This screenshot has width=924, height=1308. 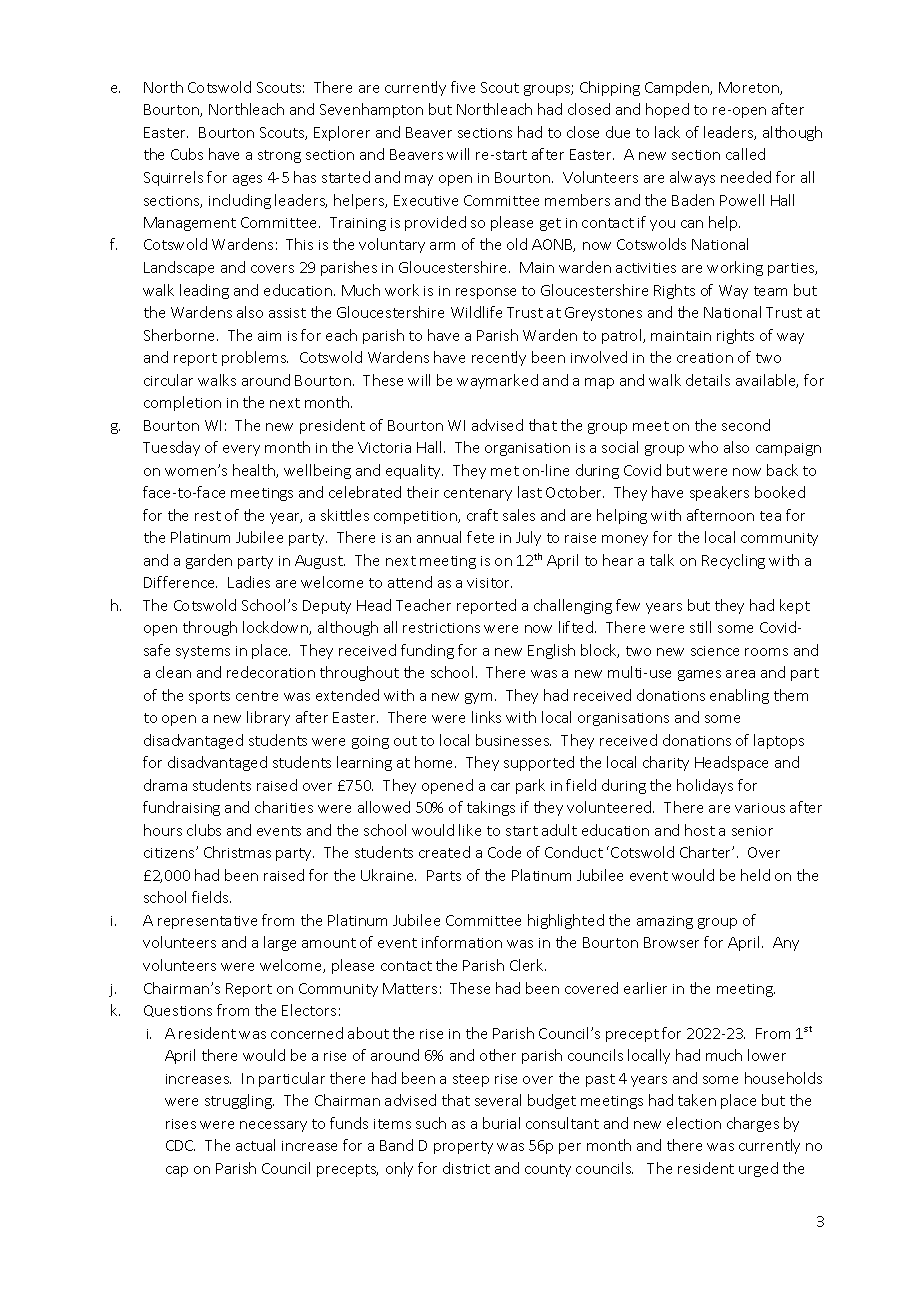 I want to click on visitor, so click(x=489, y=583).
